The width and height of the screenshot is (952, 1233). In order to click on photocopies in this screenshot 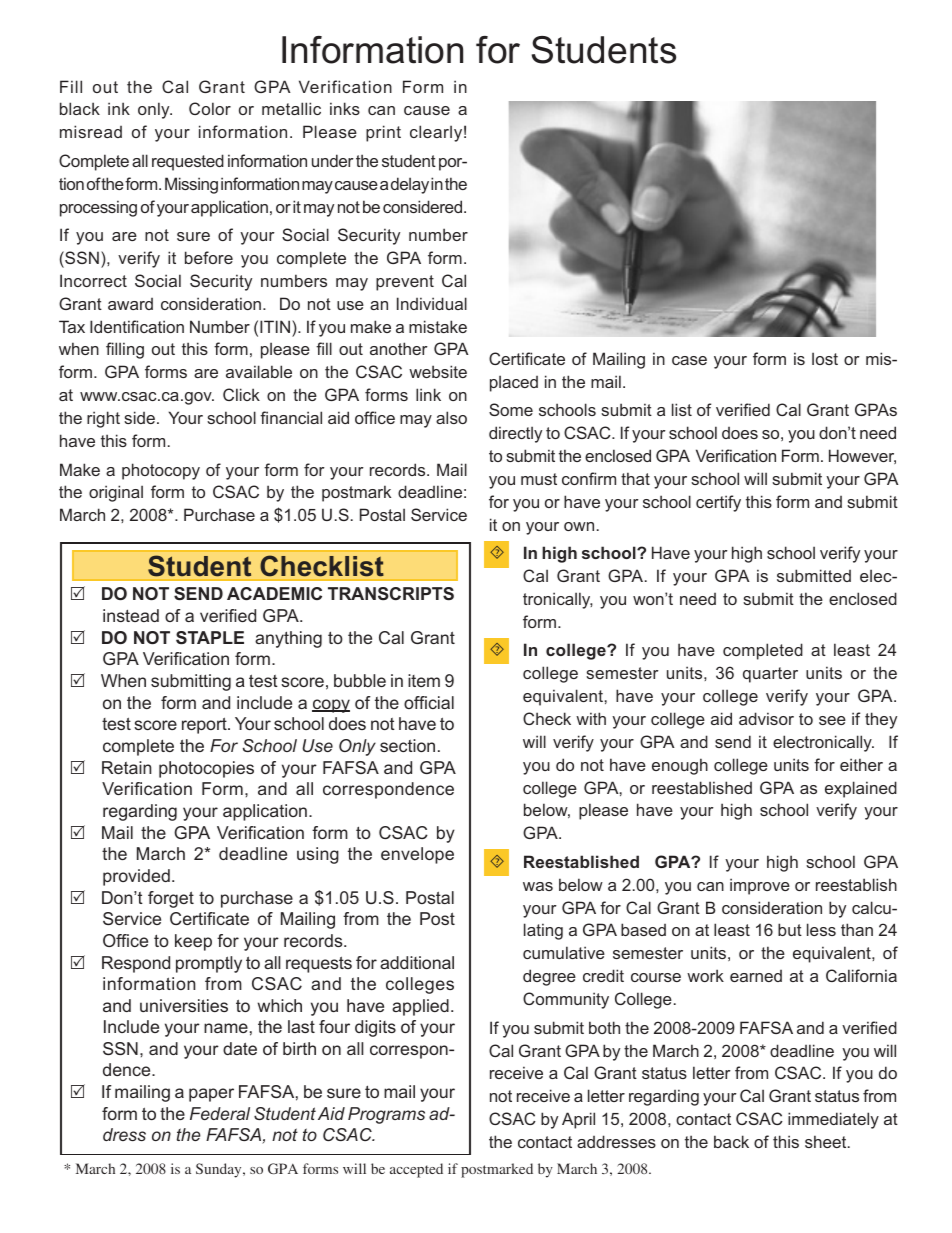, I will do `click(206, 769)`.
